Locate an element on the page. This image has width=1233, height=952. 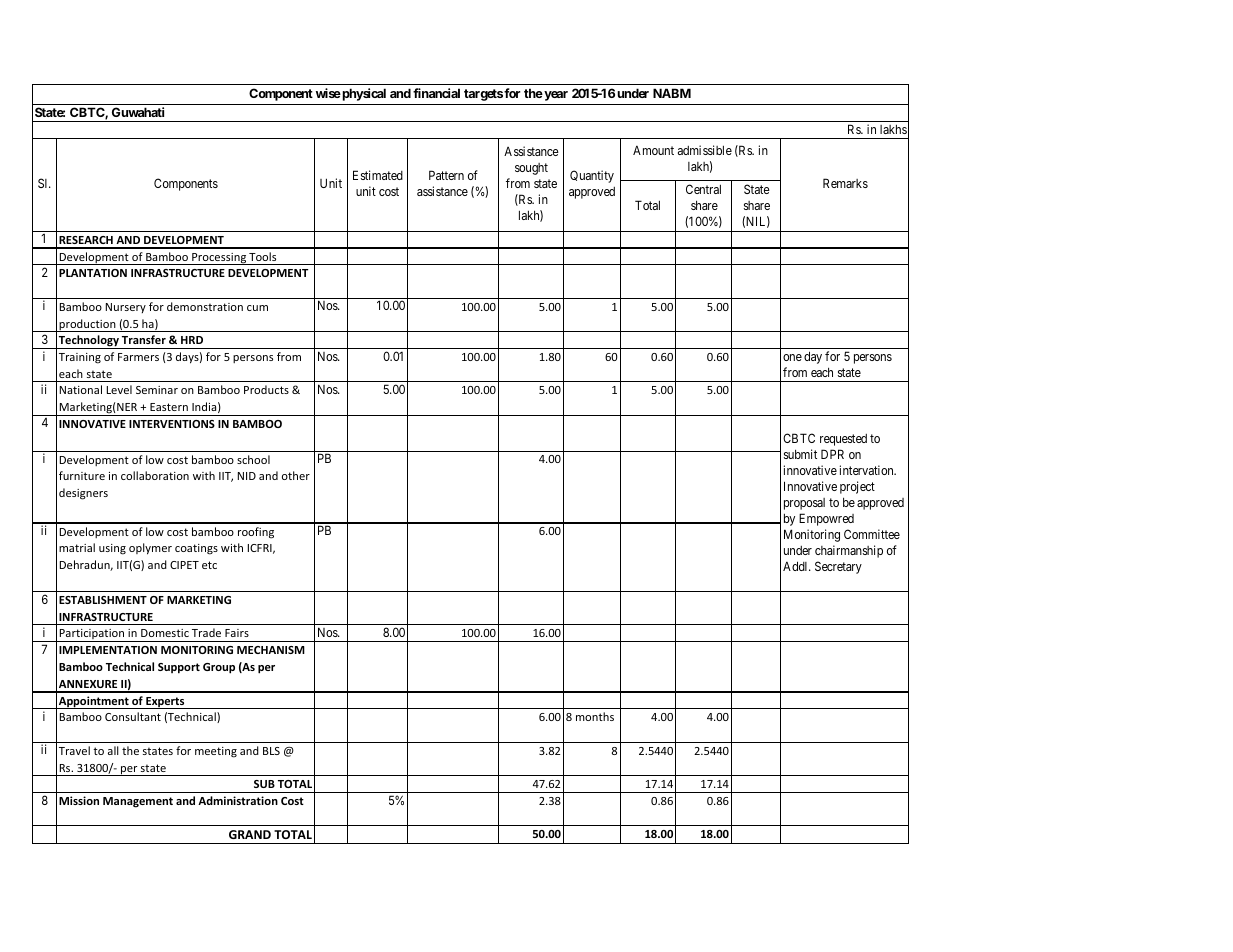
other is located at coordinates (296, 475).
